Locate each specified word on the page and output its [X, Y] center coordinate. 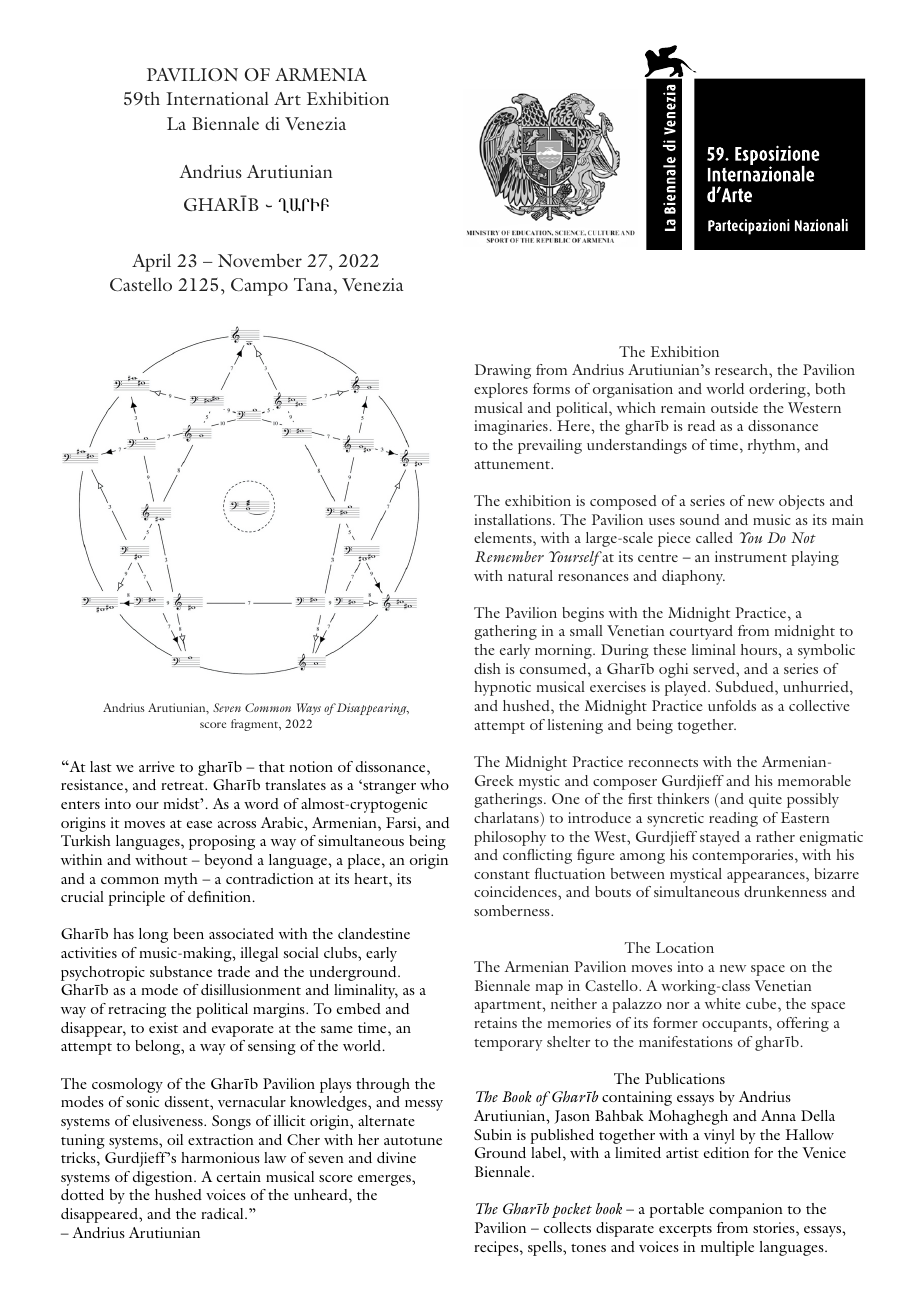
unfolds [732, 705]
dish [487, 668]
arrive [157, 766]
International [217, 98]
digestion [164, 1178]
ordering [778, 390]
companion [746, 1210]
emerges [385, 1180]
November [260, 260]
